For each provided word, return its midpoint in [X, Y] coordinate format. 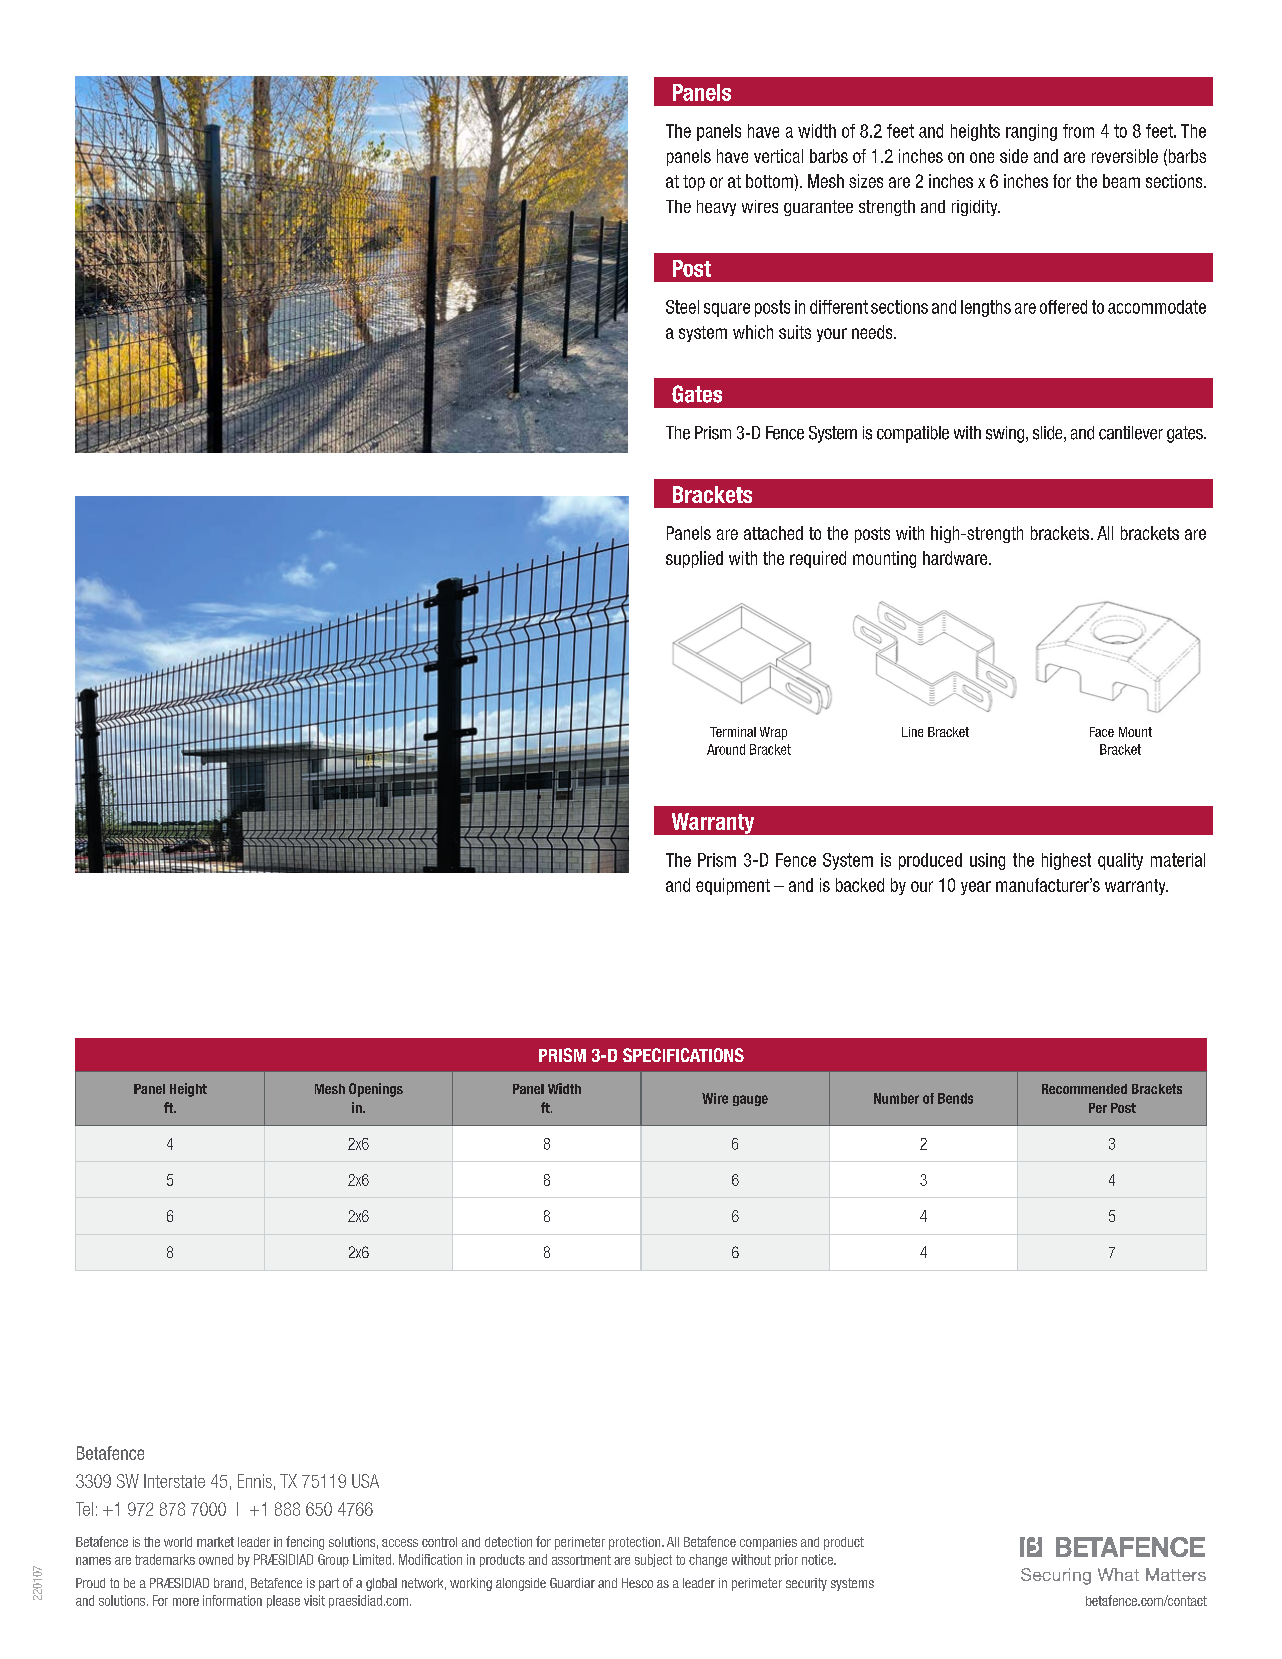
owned [216, 1559]
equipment [733, 886]
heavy [716, 208]
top [694, 183]
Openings [376, 1090]
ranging [1031, 132]
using [987, 861]
